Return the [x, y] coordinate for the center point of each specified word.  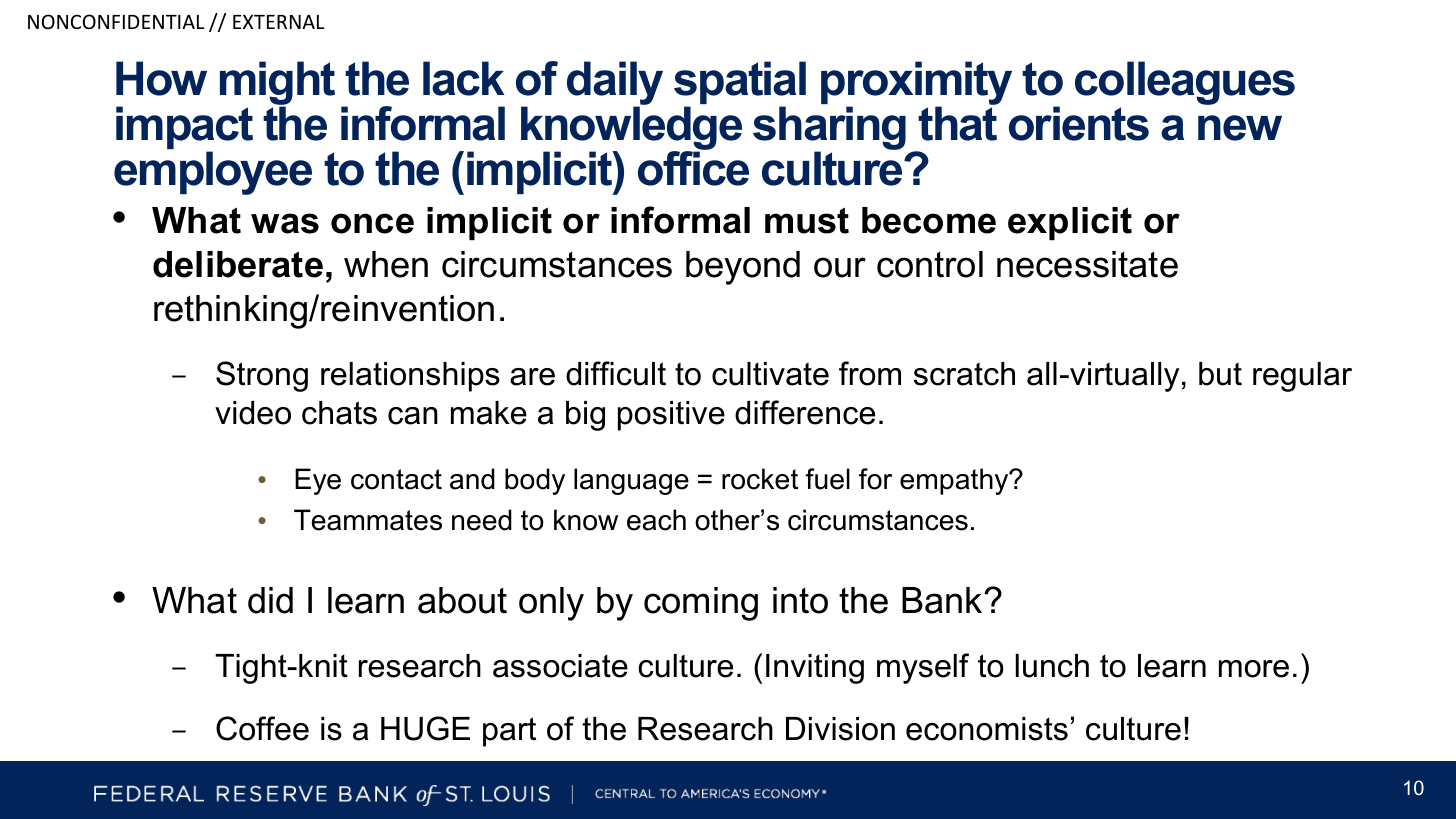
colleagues [1185, 84]
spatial [740, 84]
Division [840, 729]
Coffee [262, 728]
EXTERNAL [278, 22]
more [1254, 669]
